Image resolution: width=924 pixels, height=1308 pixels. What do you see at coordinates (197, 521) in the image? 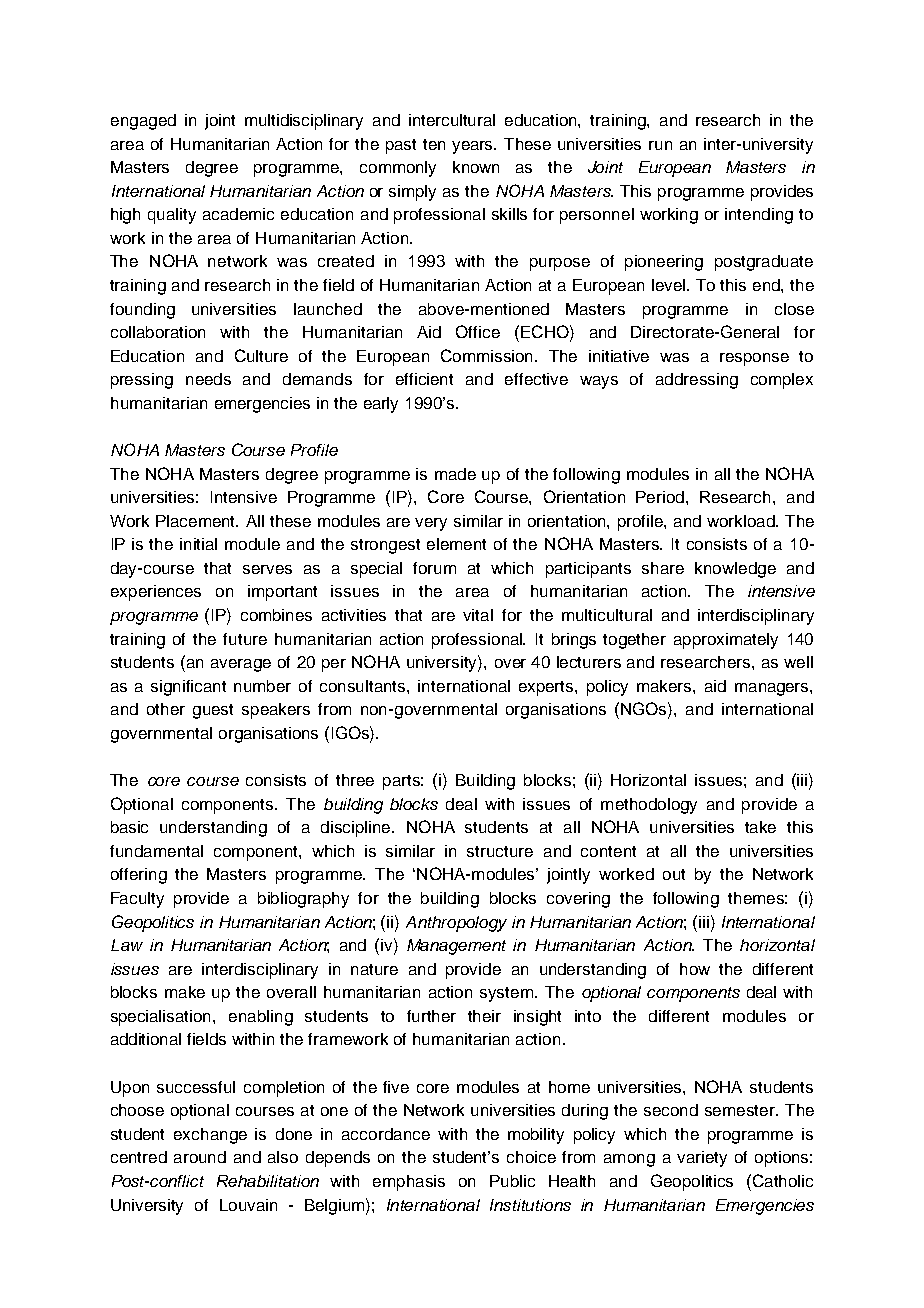
I see `Placement` at bounding box center [197, 521].
